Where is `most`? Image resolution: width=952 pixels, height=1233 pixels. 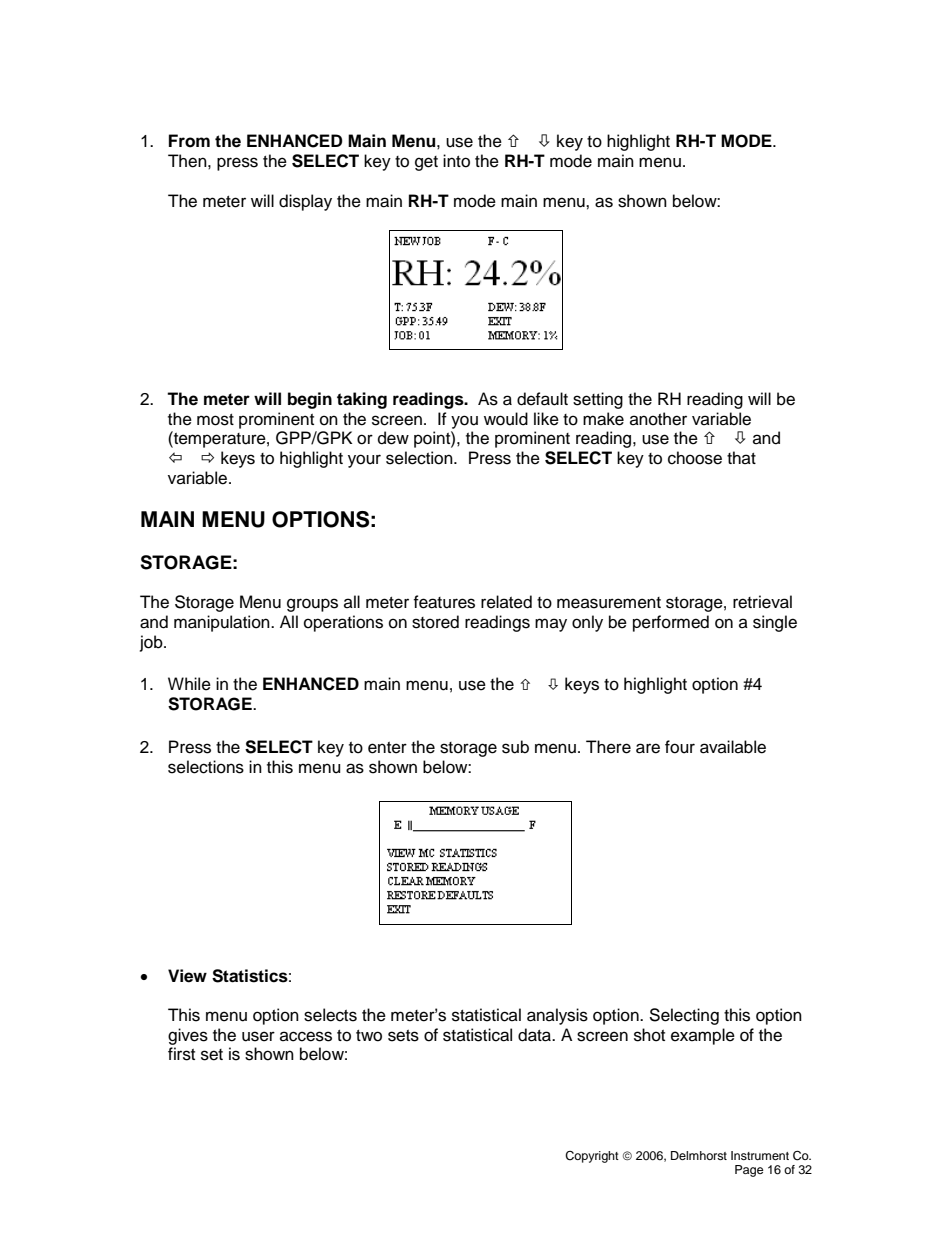 most is located at coordinates (215, 420).
